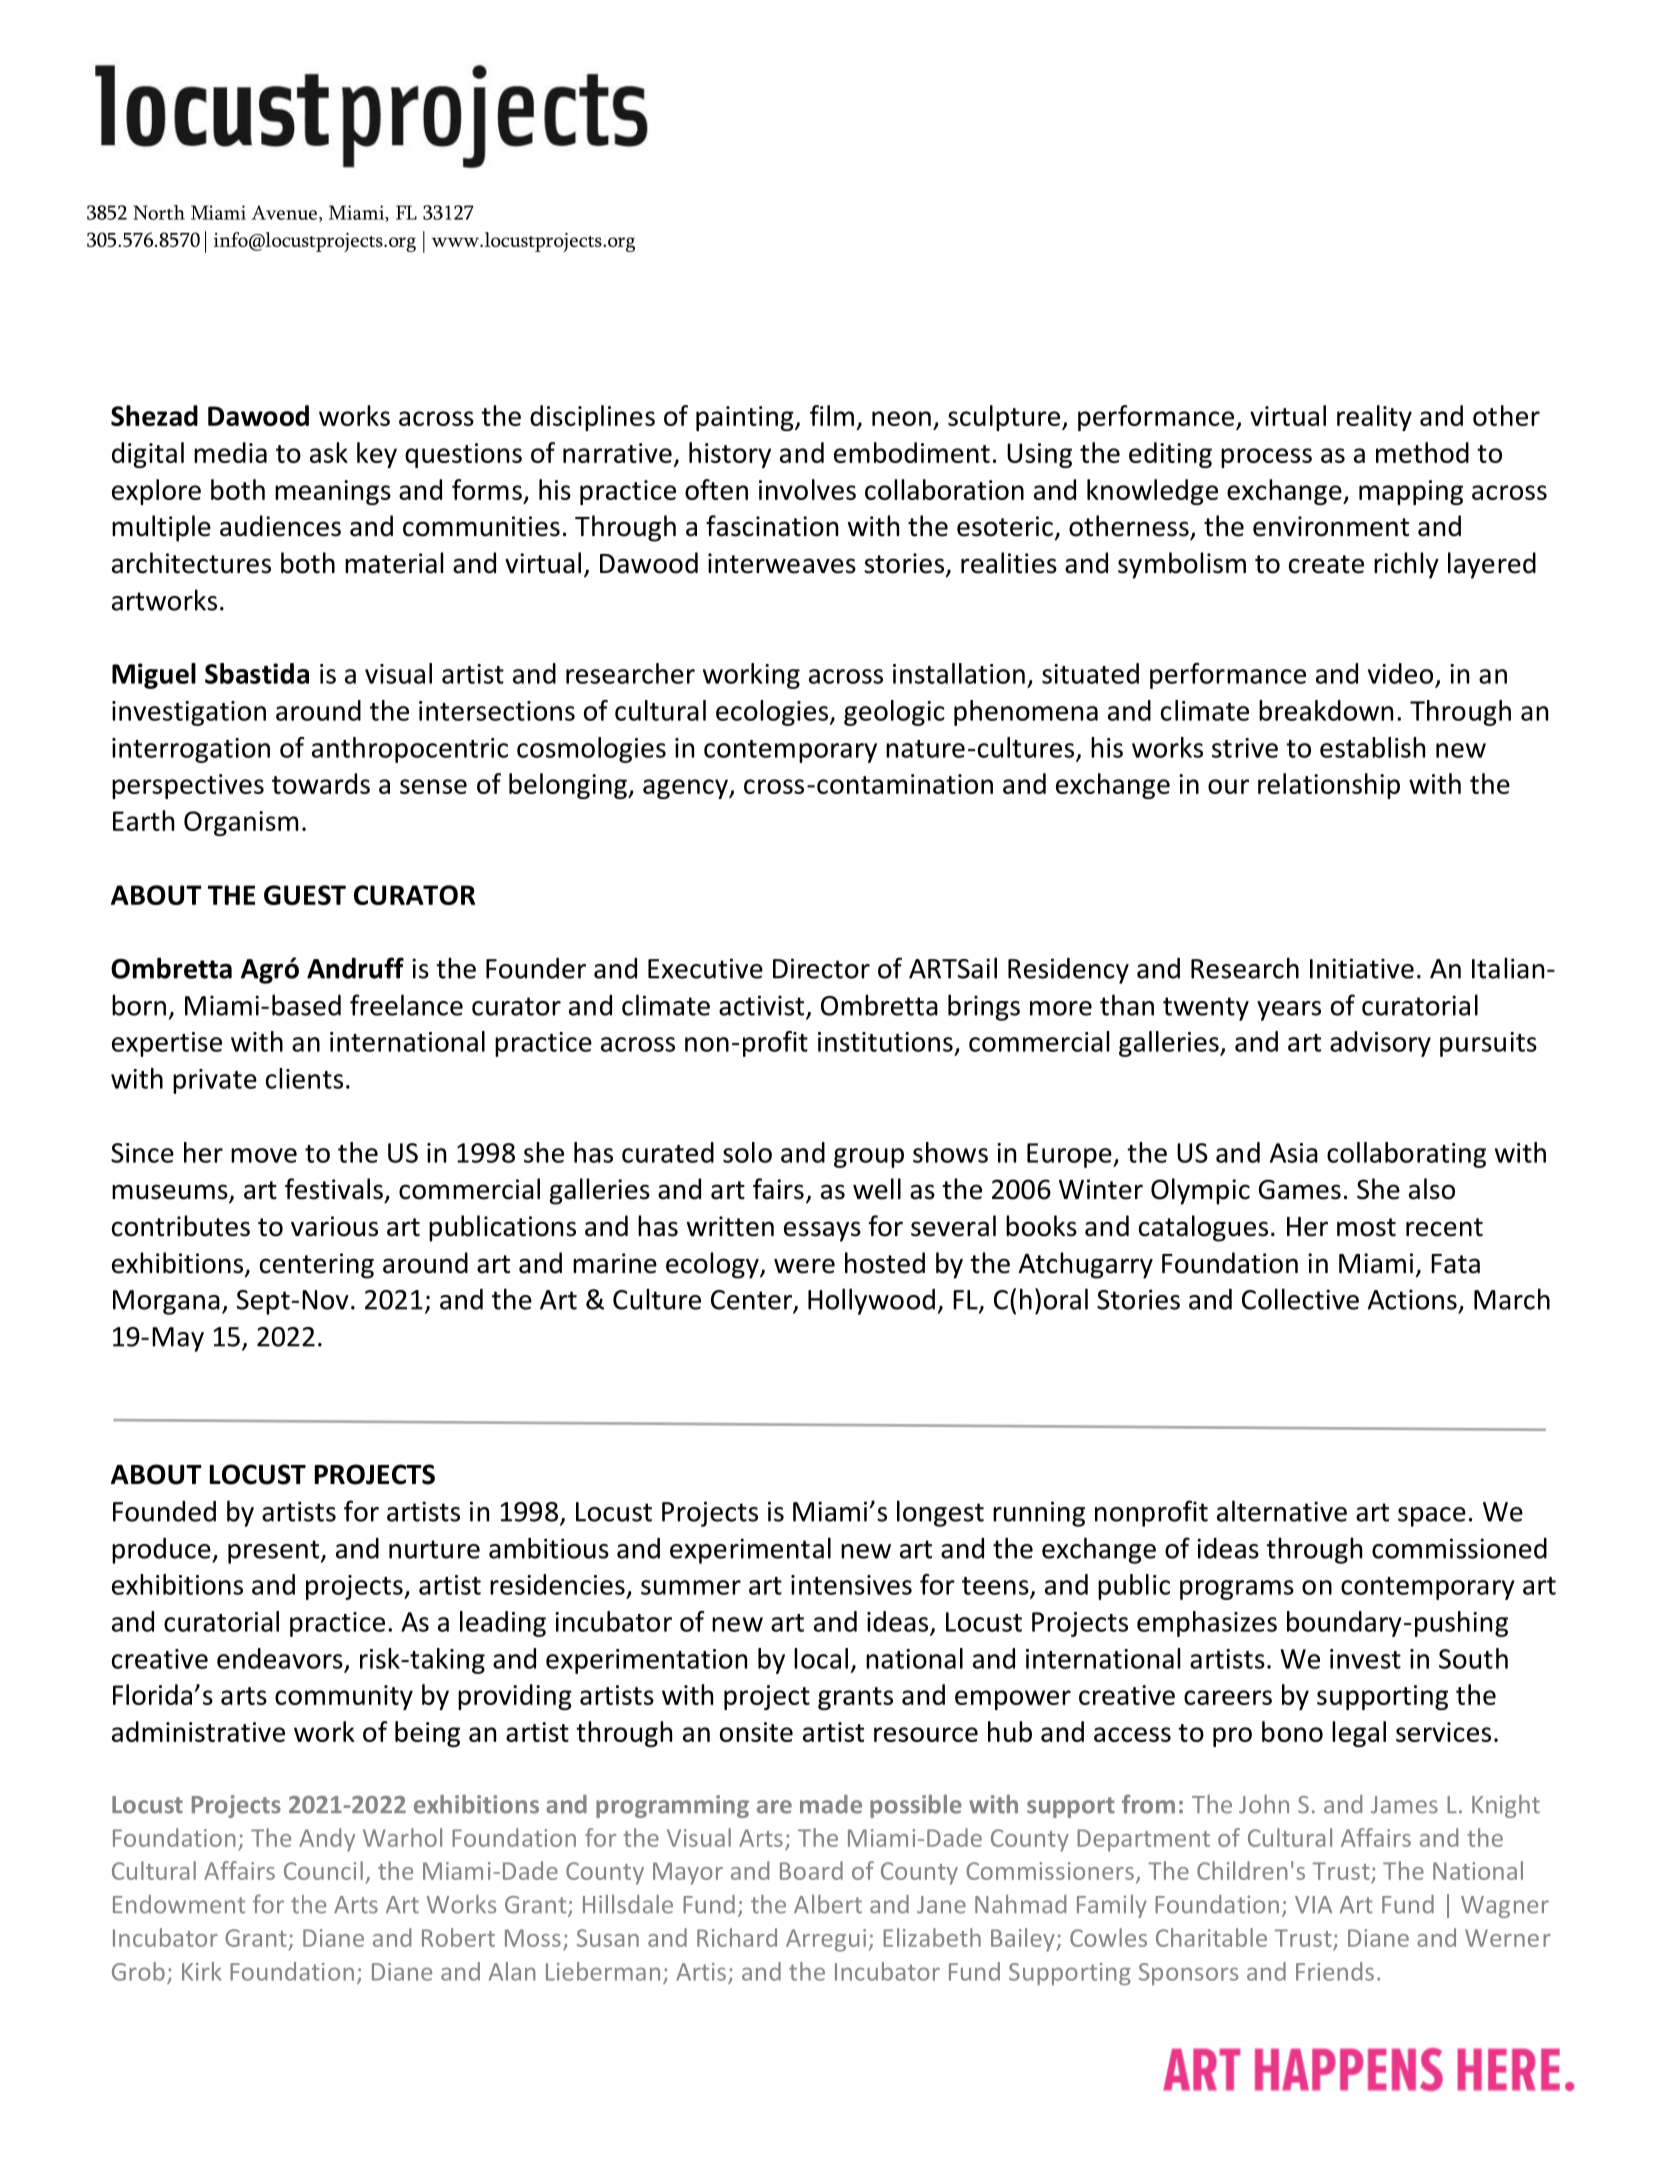  What do you see at coordinates (1374, 418) in the page?
I see `reality` at bounding box center [1374, 418].
